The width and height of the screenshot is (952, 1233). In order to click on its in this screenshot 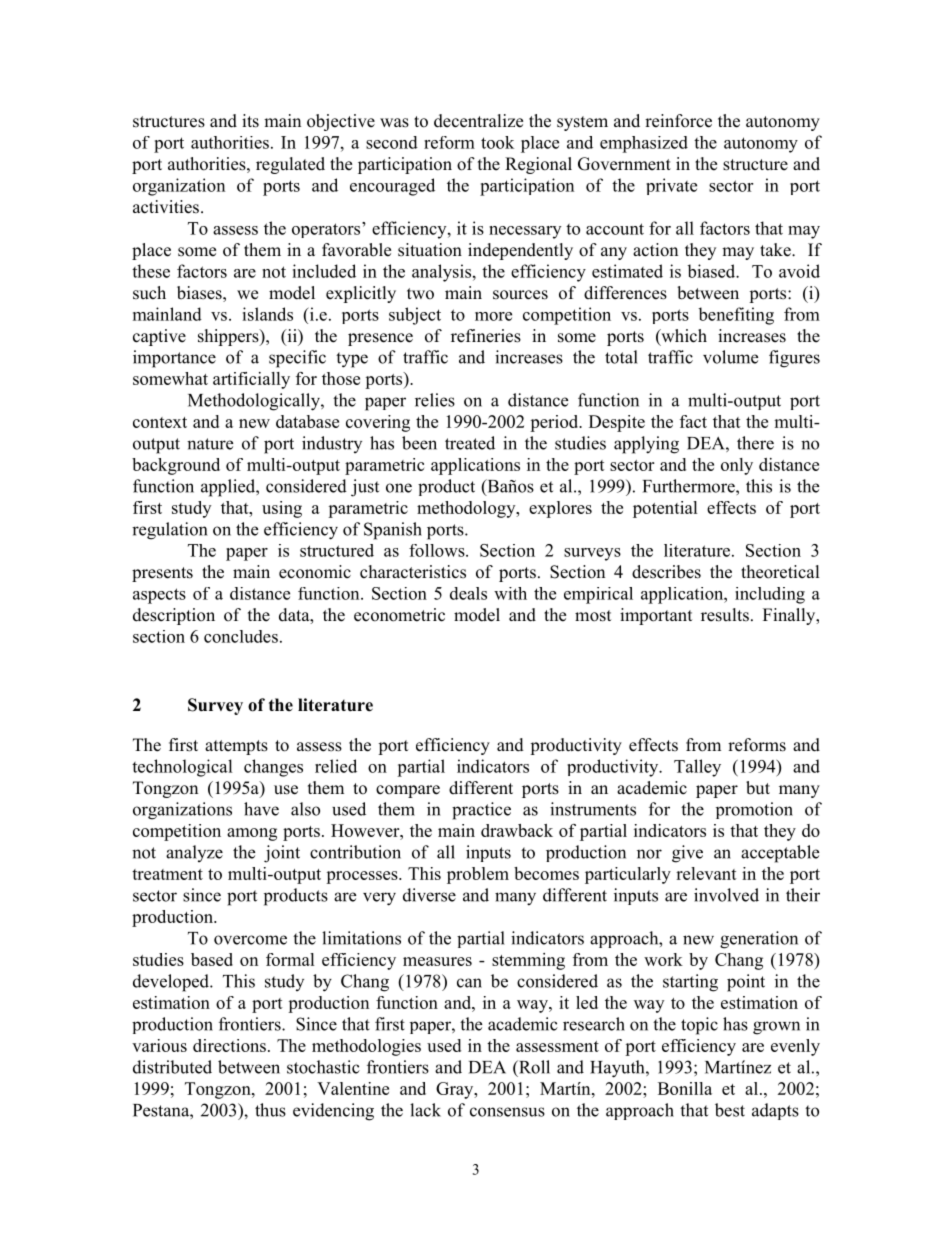, I will do `click(250, 121)`.
